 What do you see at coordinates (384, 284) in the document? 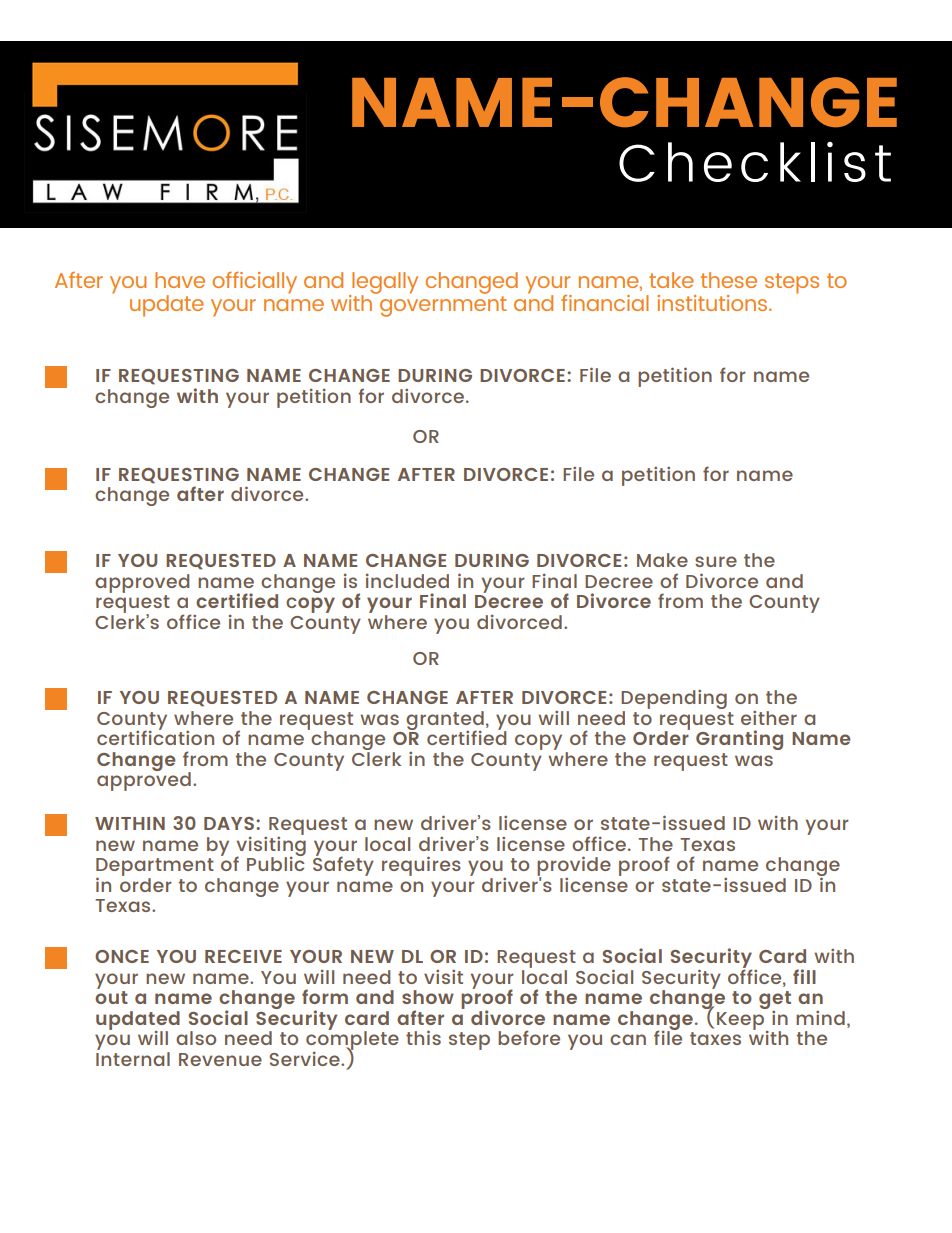
I see `legally` at bounding box center [384, 284].
